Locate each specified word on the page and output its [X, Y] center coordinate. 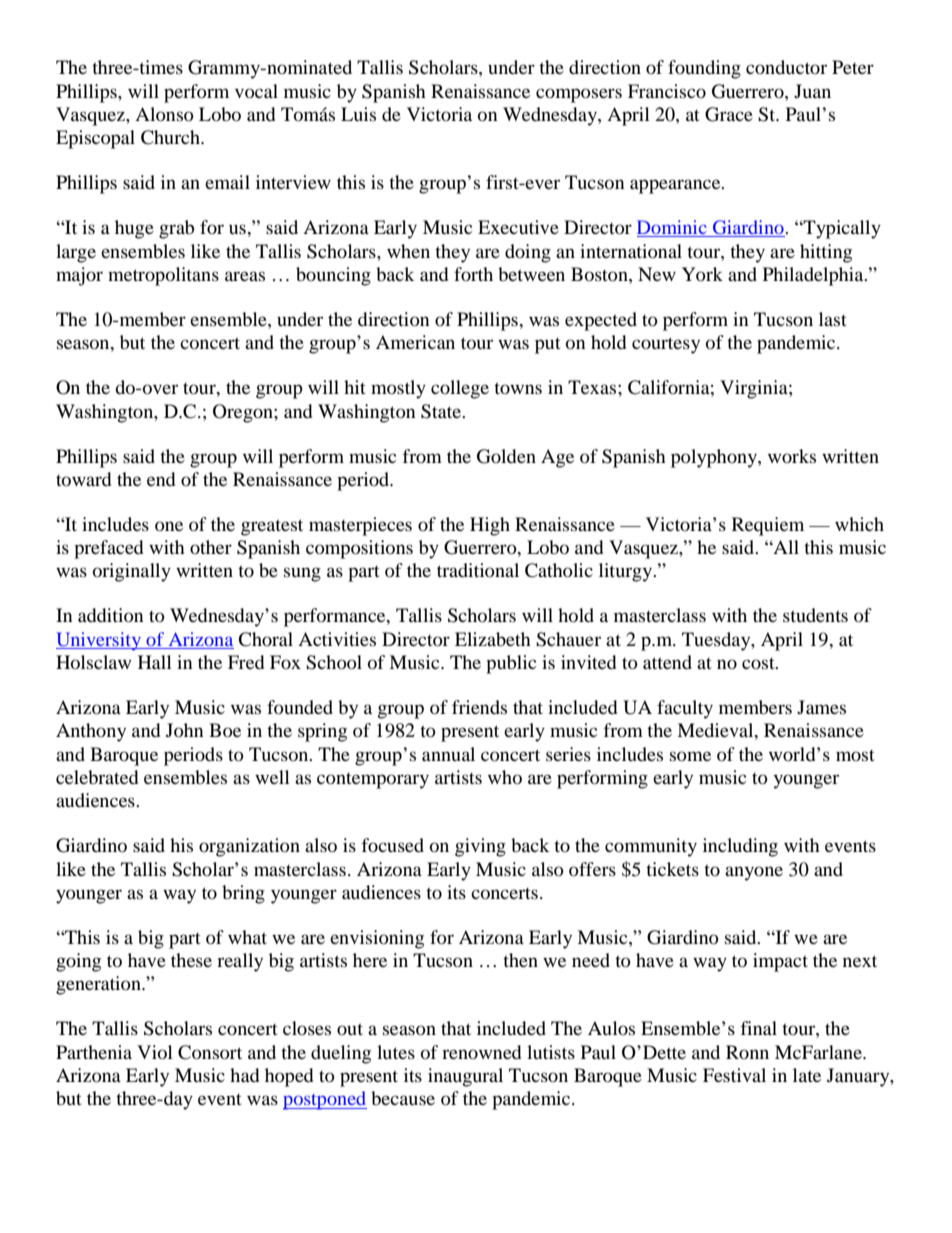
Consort [210, 1052]
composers [579, 95]
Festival [734, 1075]
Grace [729, 114]
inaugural [465, 1077]
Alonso [164, 114]
